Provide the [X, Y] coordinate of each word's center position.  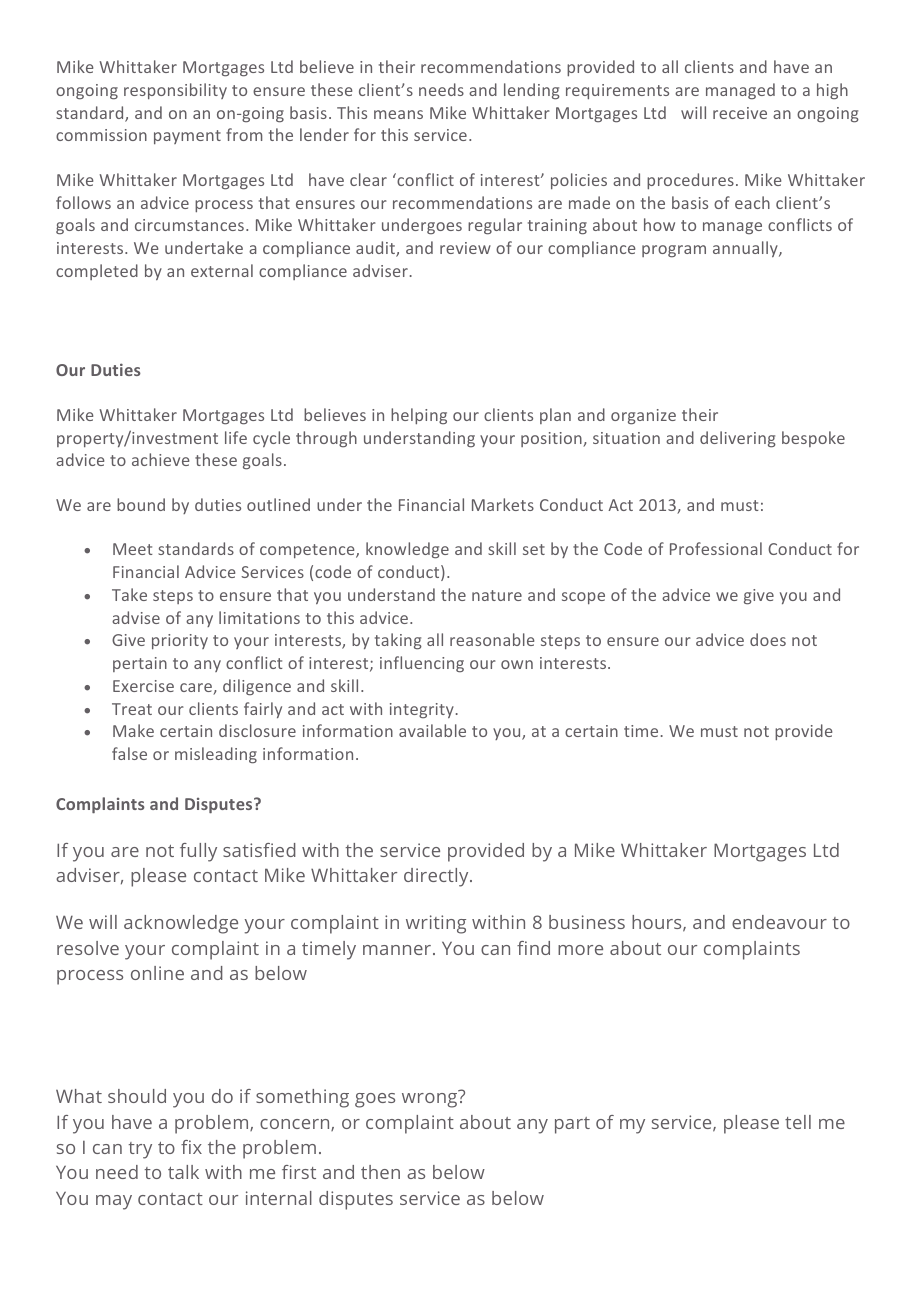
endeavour [779, 922]
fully [198, 852]
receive [740, 113]
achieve [160, 459]
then [380, 1172]
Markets [503, 504]
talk [183, 1172]
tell [798, 1122]
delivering [738, 439]
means [398, 114]
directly [437, 877]
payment [187, 137]
